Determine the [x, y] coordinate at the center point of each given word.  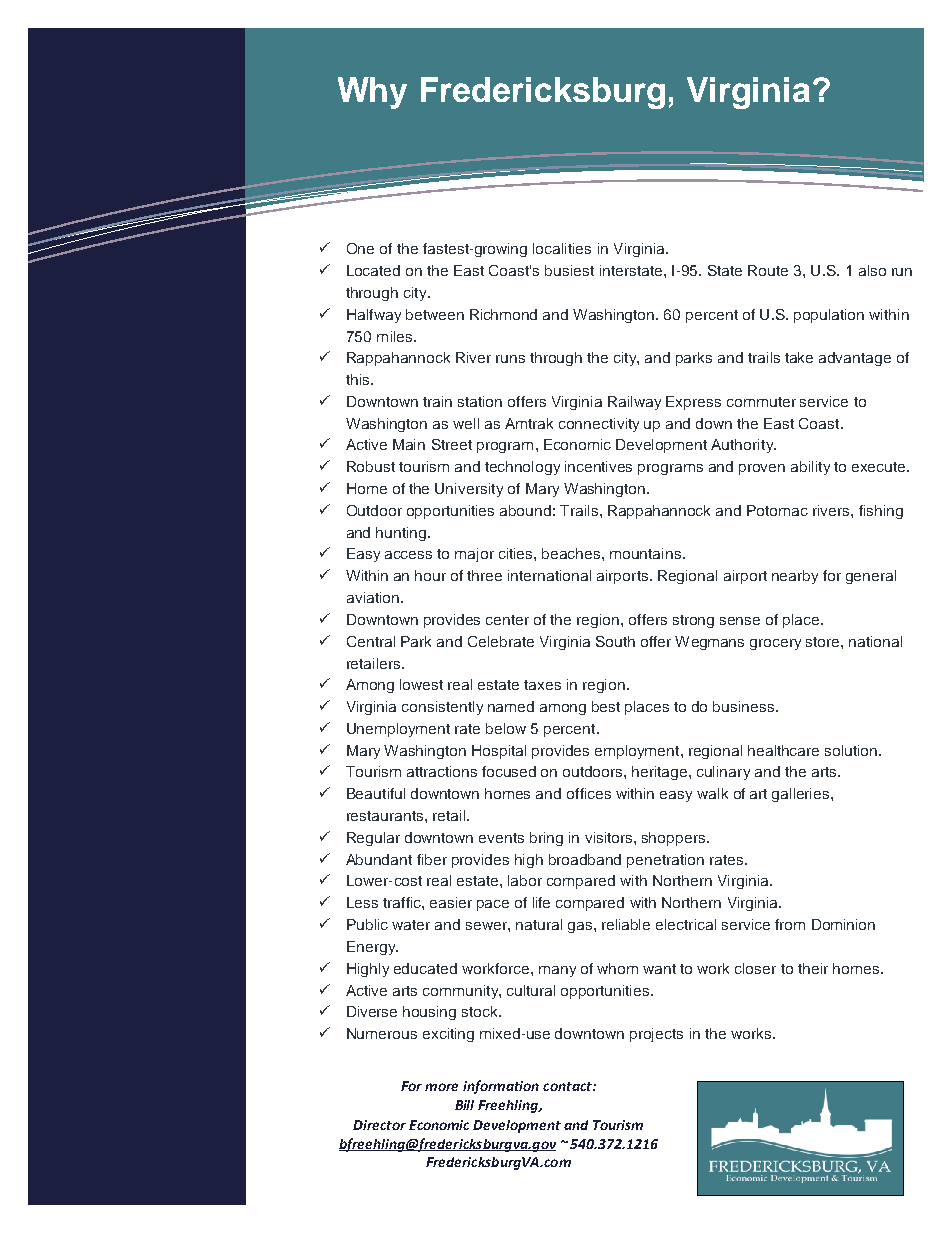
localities [562, 248]
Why [372, 93]
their [813, 968]
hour [430, 575]
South [615, 641]
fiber [432, 859]
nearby [795, 577]
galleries [802, 795]
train [437, 401]
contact [568, 1086]
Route [768, 270]
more [441, 1087]
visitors [610, 837]
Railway [634, 403]
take [799, 357]
